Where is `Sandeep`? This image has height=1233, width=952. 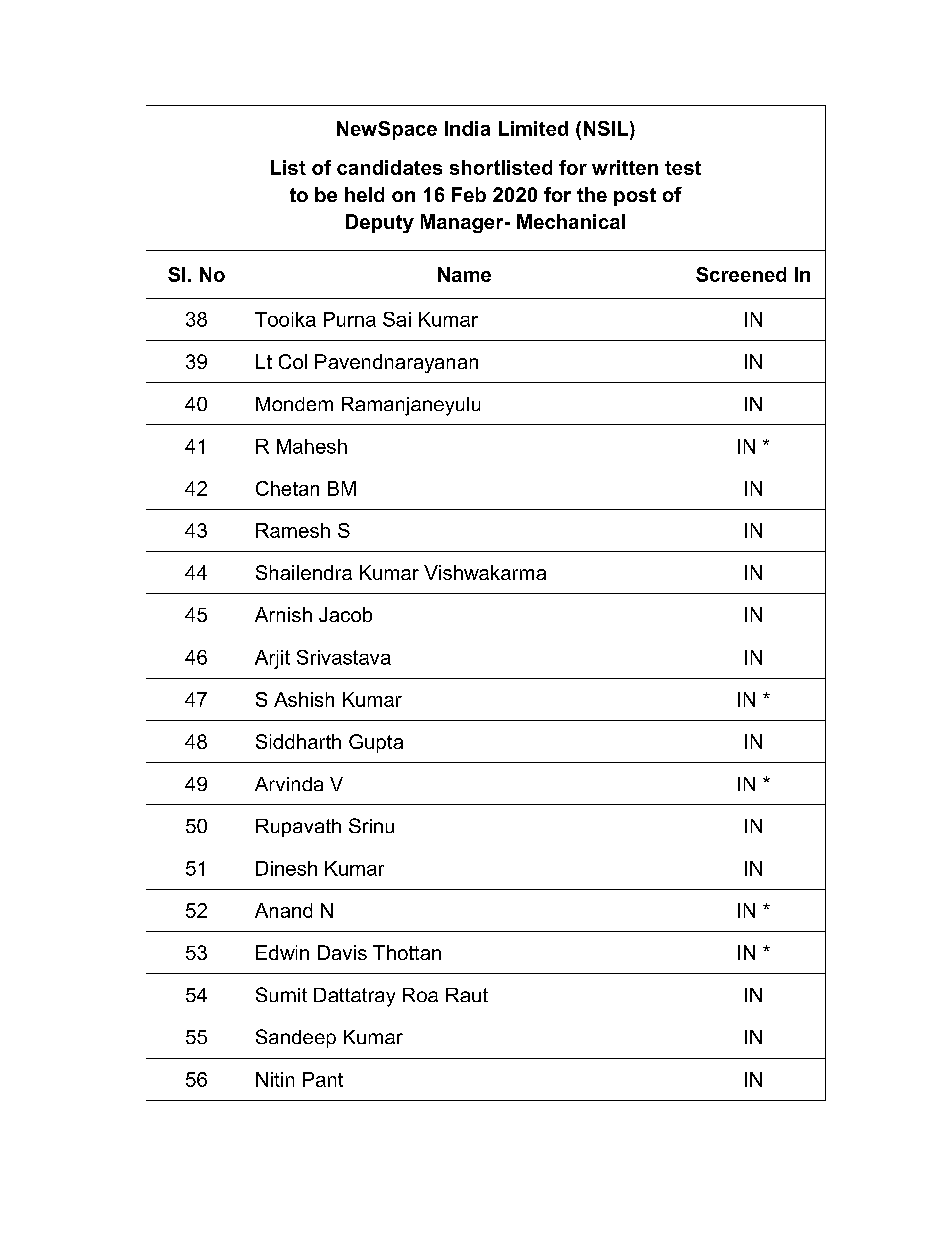 Sandeep is located at coordinates (296, 1038).
